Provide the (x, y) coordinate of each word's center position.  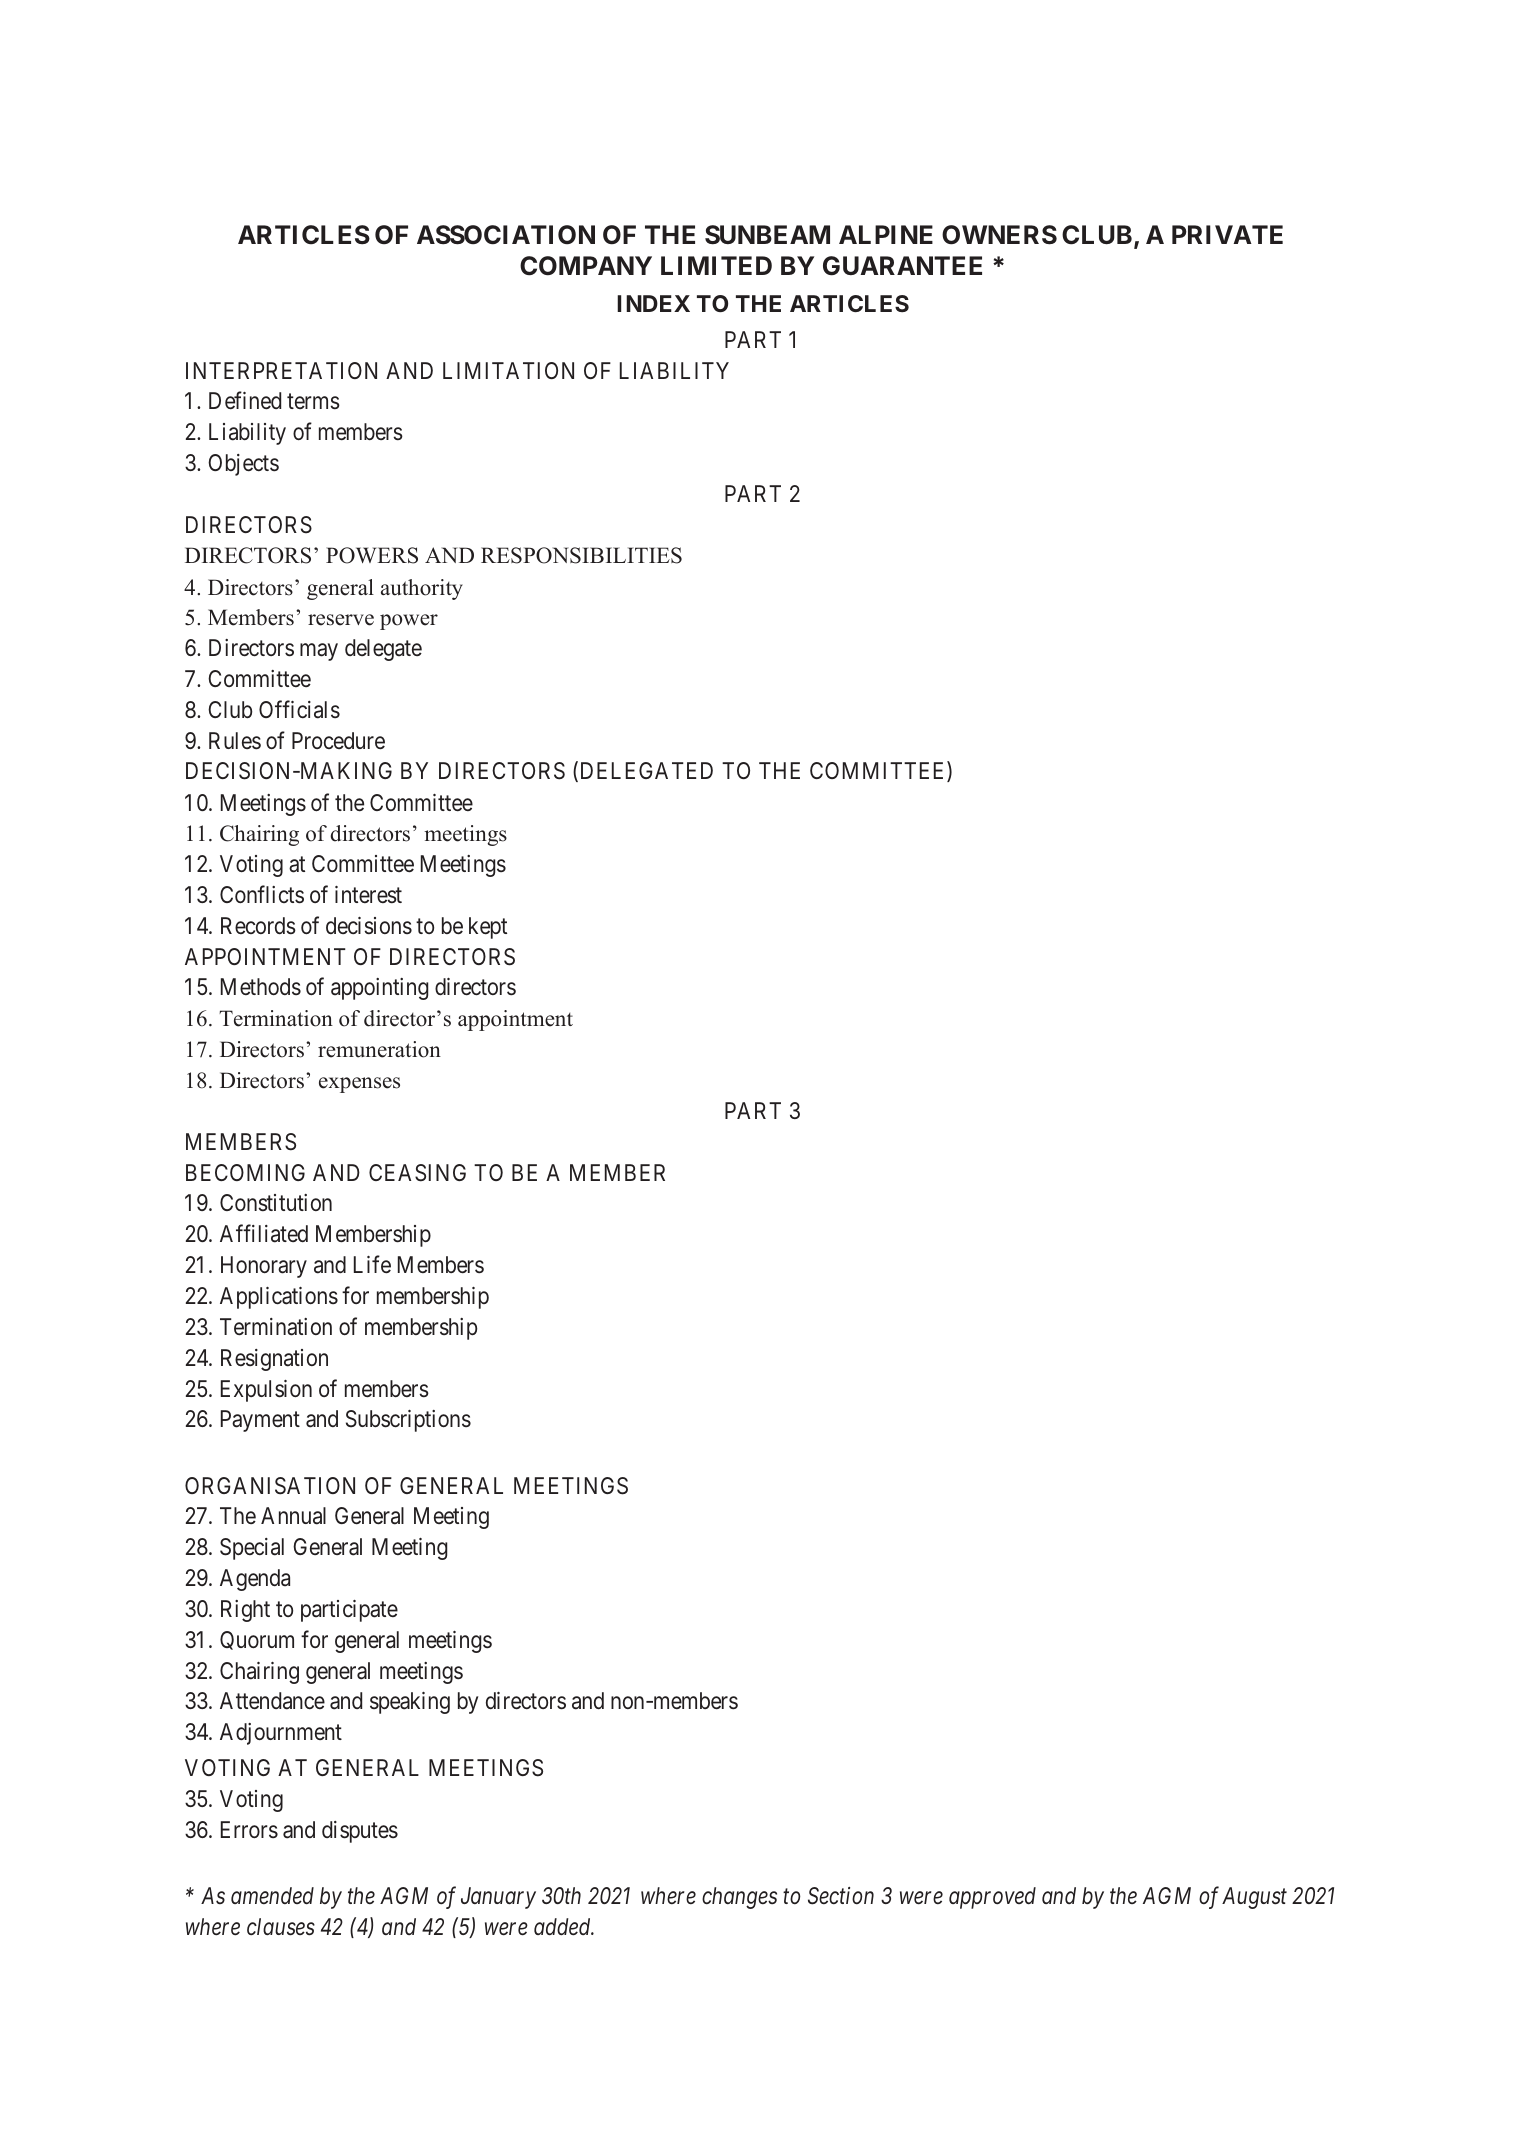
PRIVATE (1227, 234)
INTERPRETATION (281, 370)
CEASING (417, 1173)
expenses (359, 1085)
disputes (360, 1832)
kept (488, 928)
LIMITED (716, 265)
